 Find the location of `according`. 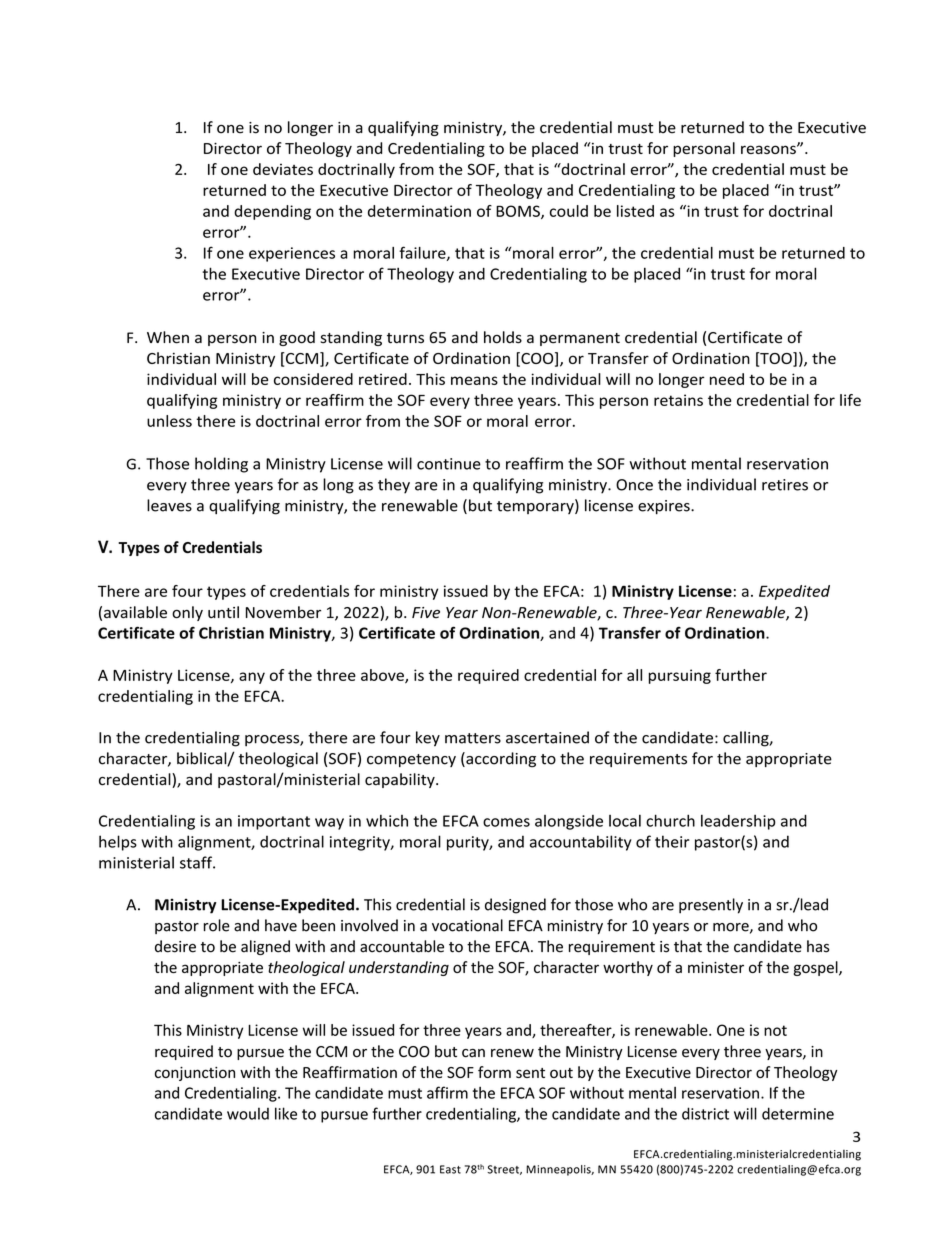

according is located at coordinates (500, 760).
